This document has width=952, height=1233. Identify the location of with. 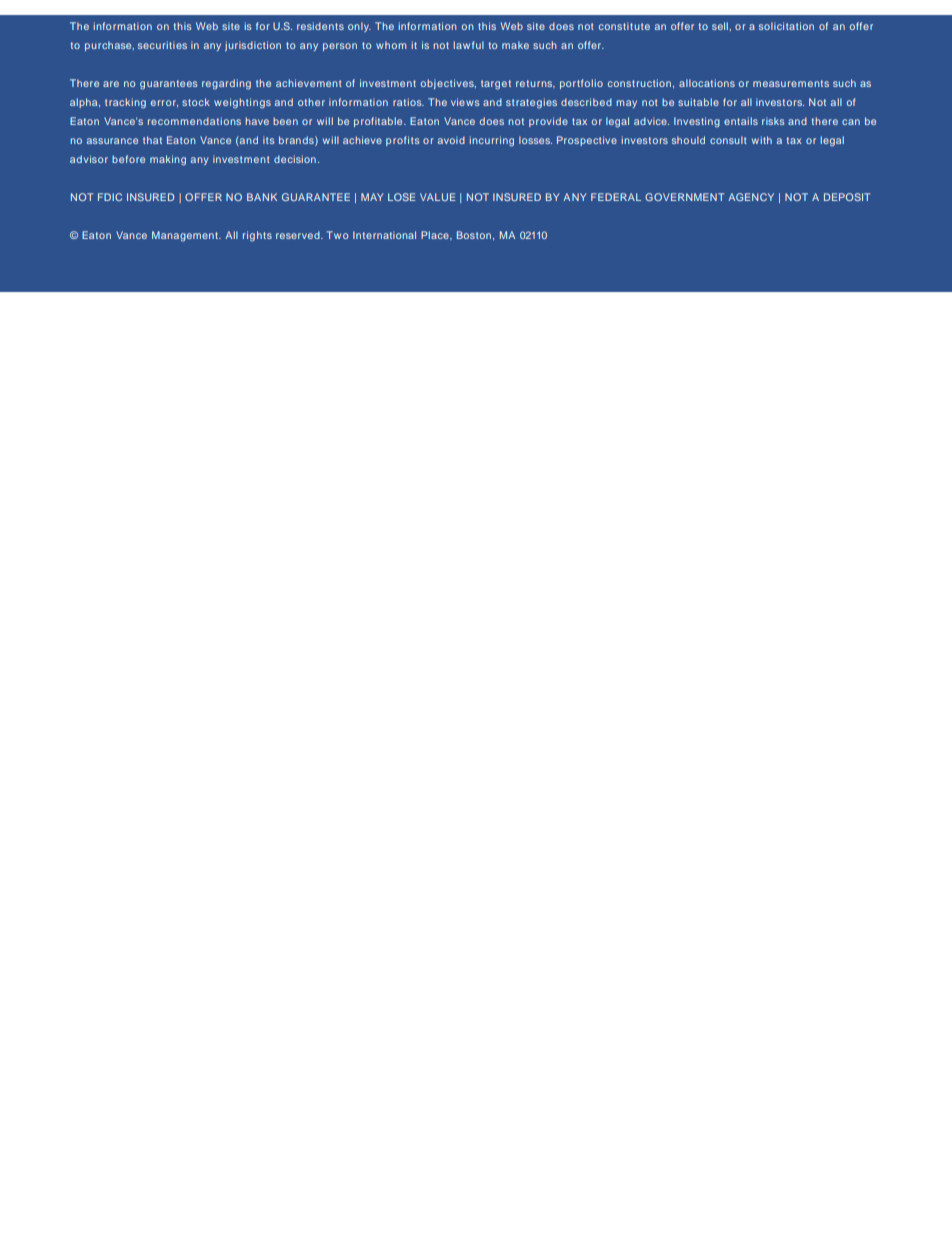
(762, 140).
